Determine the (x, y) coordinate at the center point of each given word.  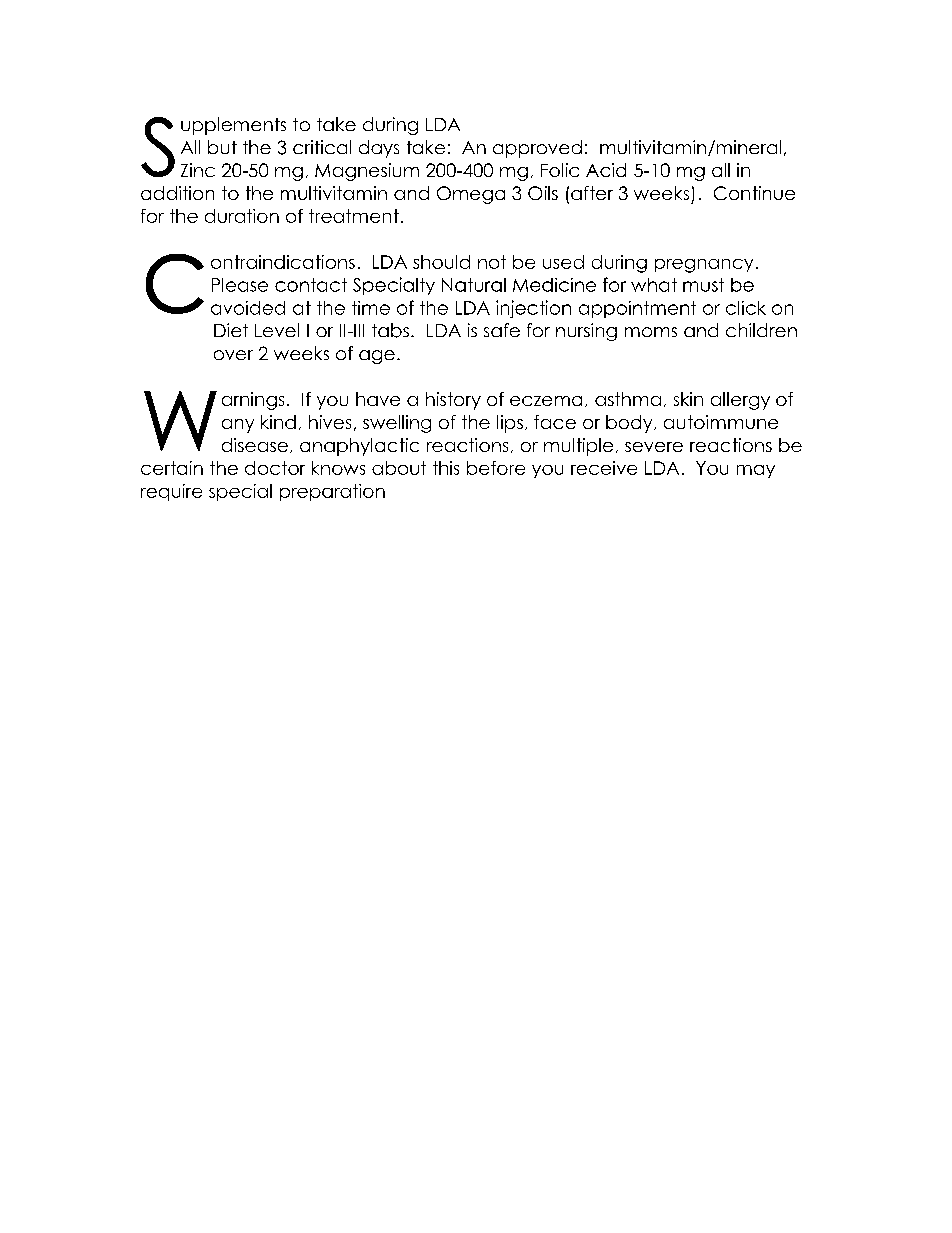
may (756, 471)
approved (537, 149)
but (222, 147)
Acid (606, 170)
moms (651, 332)
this (446, 468)
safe (502, 330)
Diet (231, 330)
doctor (275, 468)
